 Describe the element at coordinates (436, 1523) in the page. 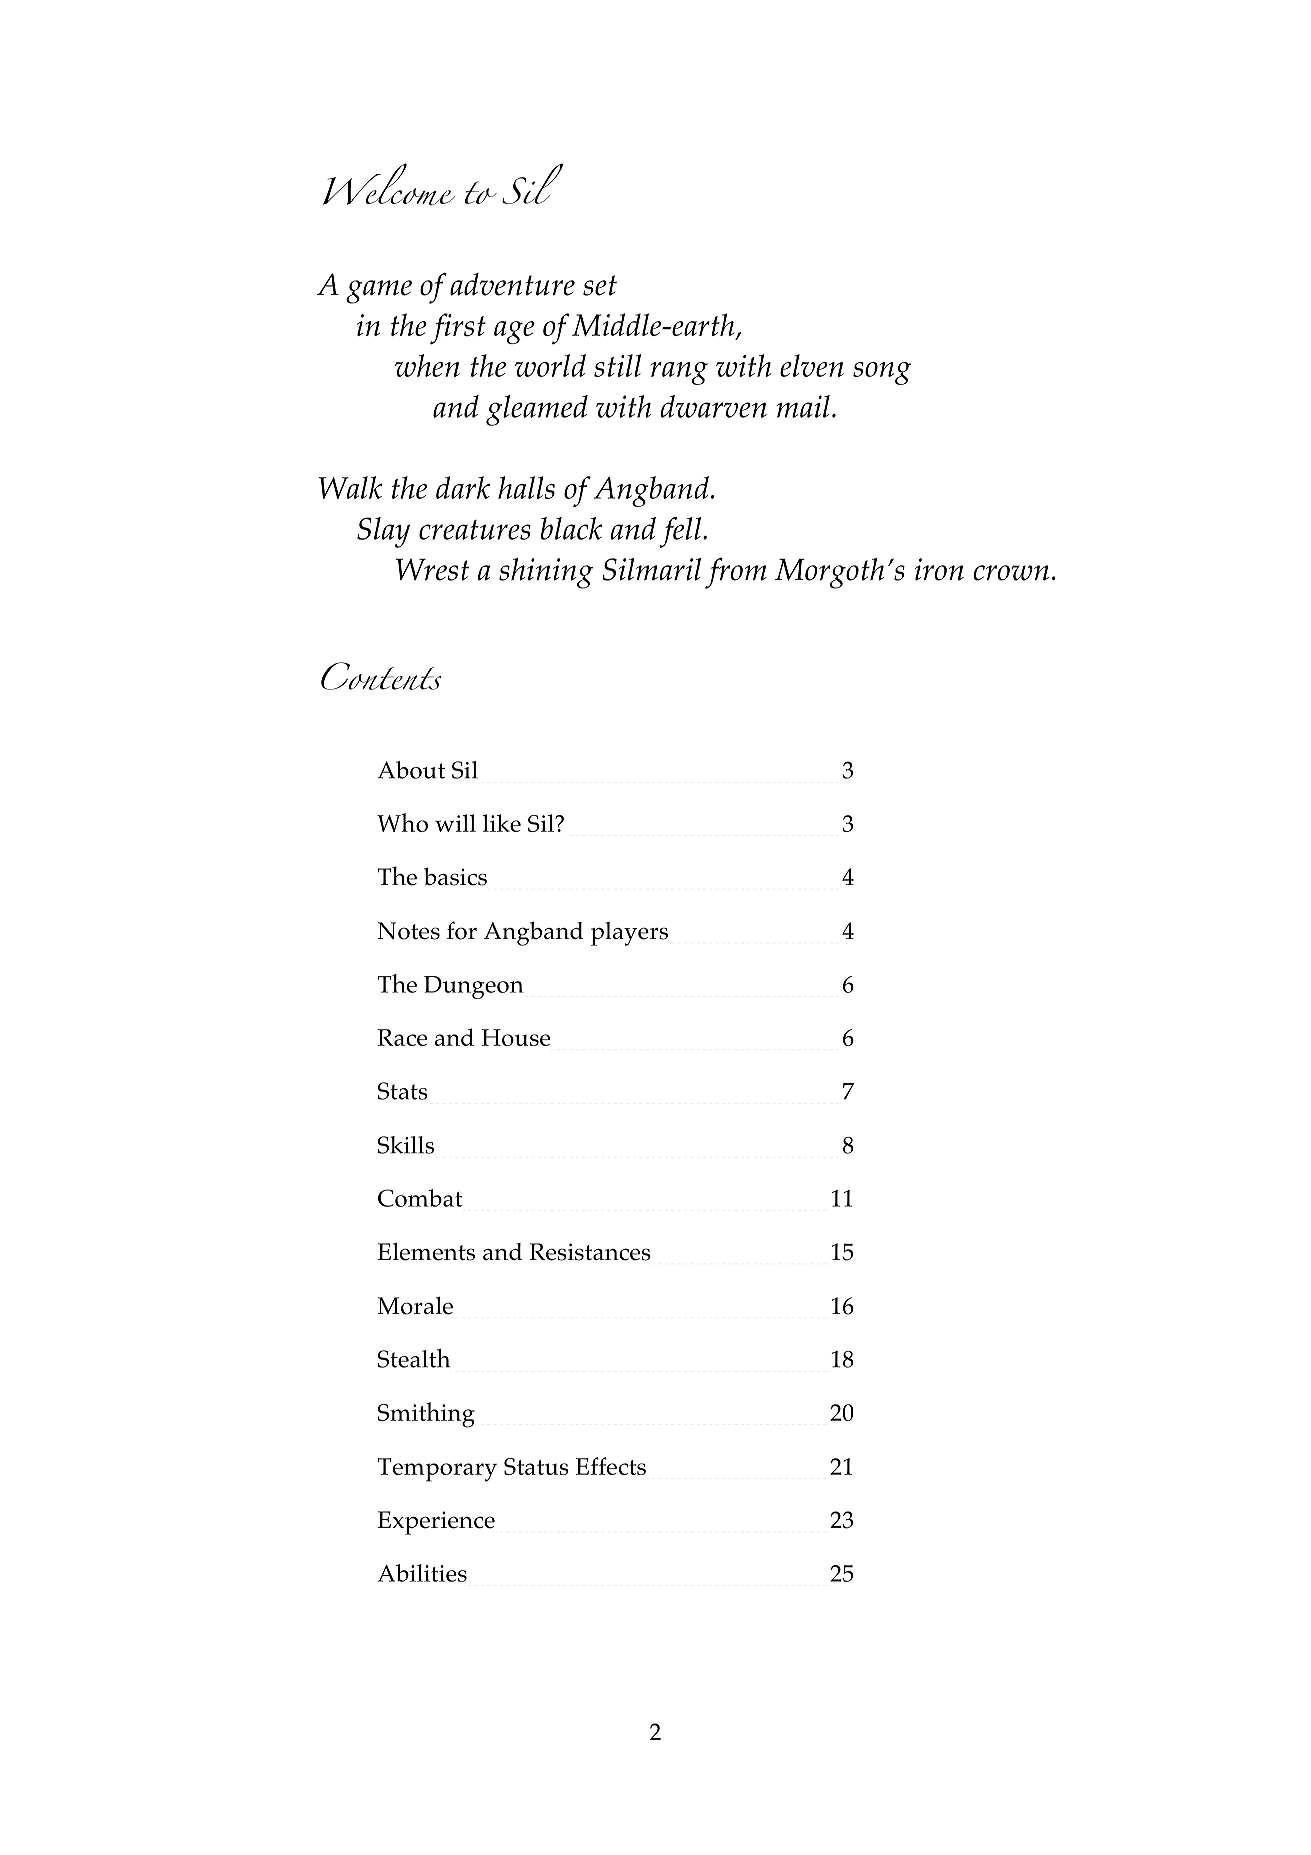

I see `Experience` at that location.
